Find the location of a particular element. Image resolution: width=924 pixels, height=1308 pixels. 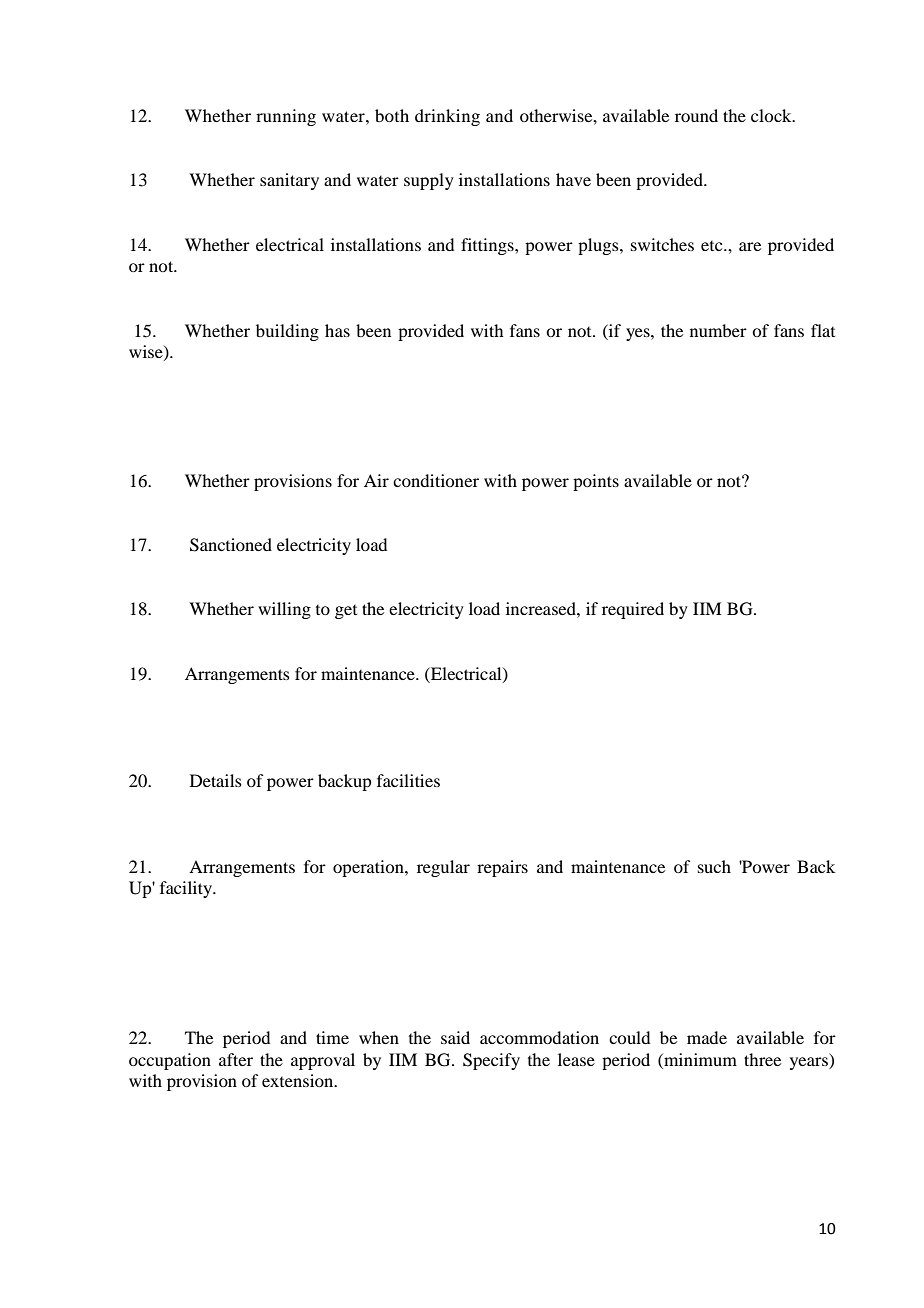

after is located at coordinates (236, 1059).
